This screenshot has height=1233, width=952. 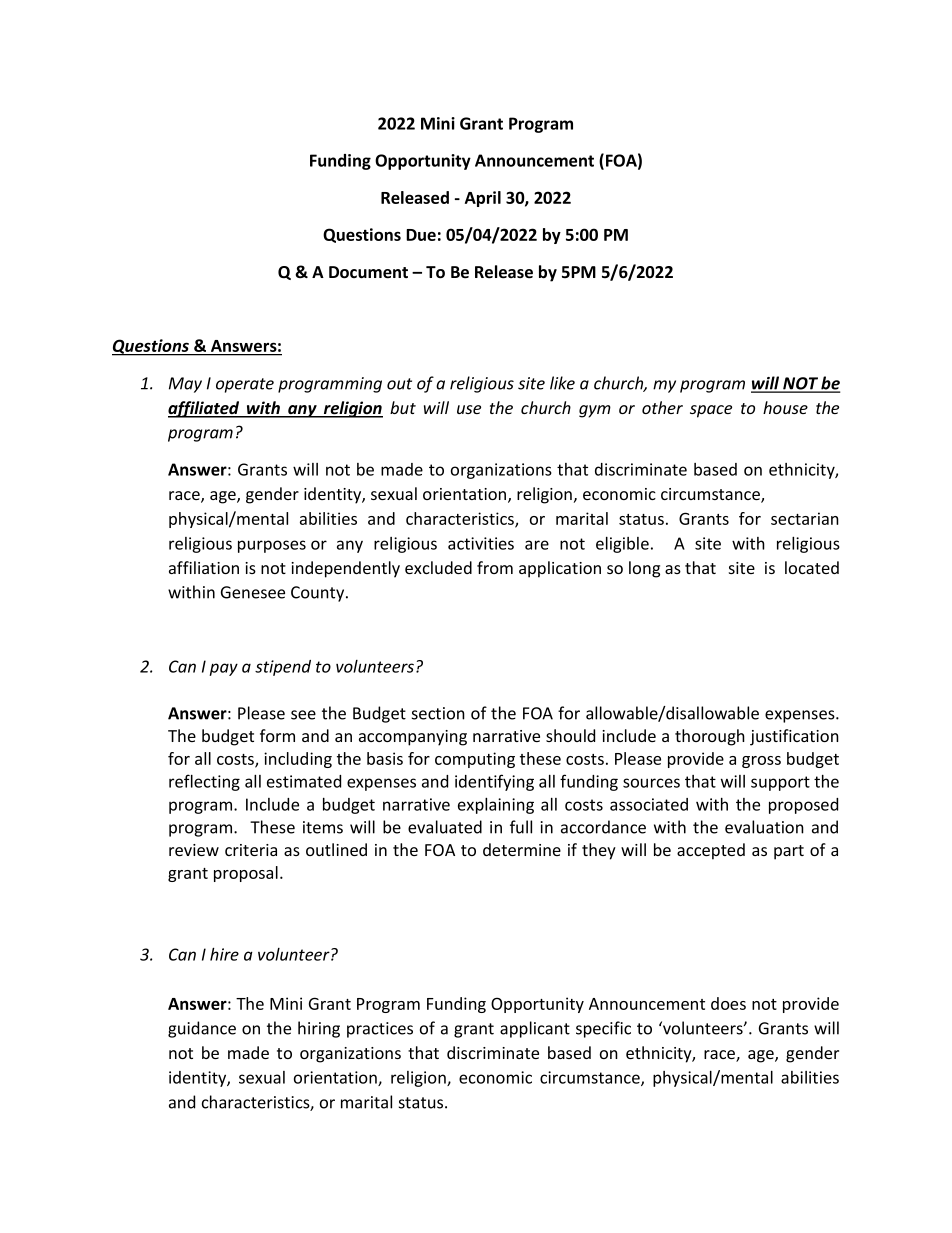 I want to click on explaining, so click(x=496, y=805).
